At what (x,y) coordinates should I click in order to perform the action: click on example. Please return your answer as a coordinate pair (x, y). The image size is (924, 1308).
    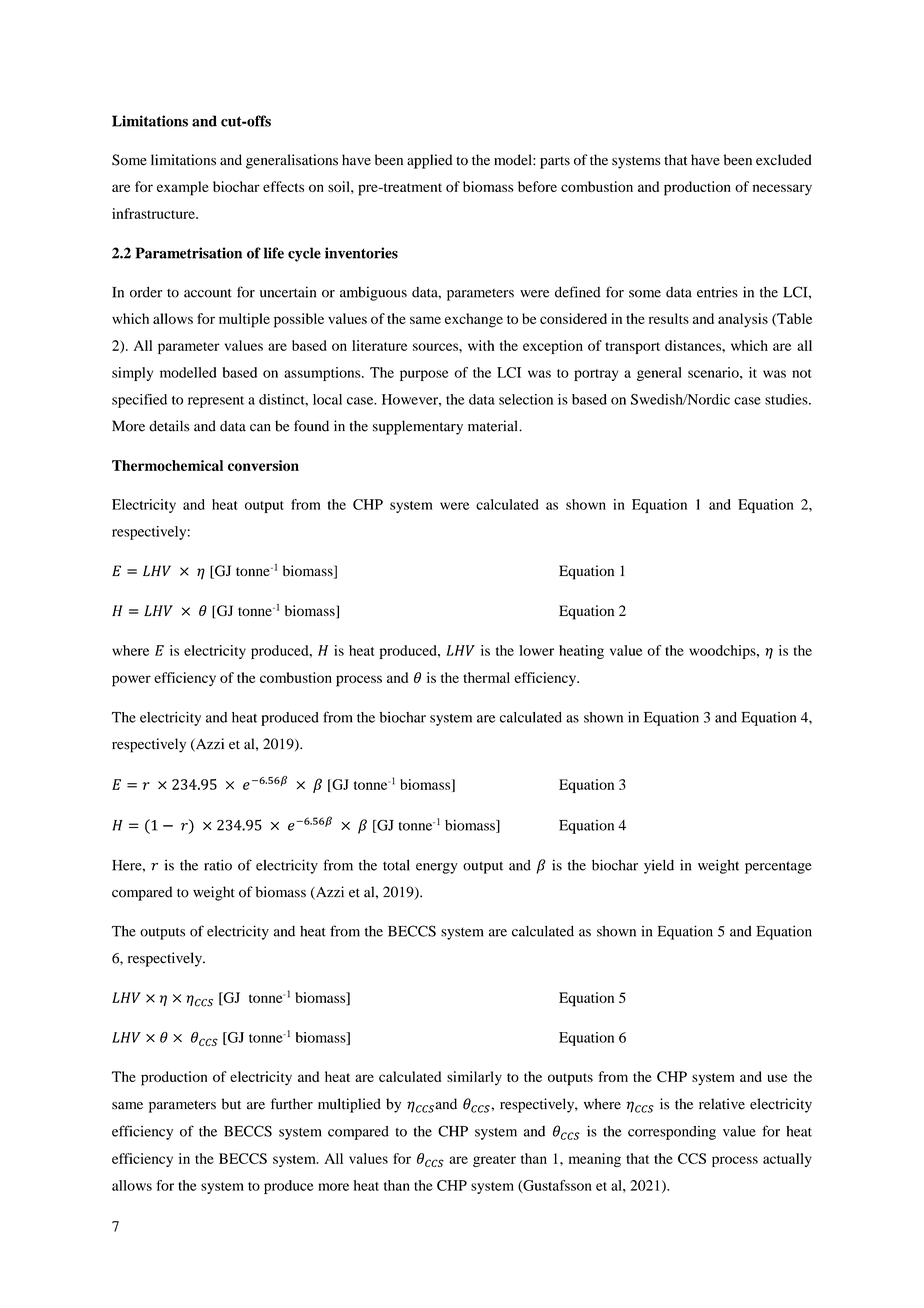
    Looking at the image, I should click on (183, 188).
